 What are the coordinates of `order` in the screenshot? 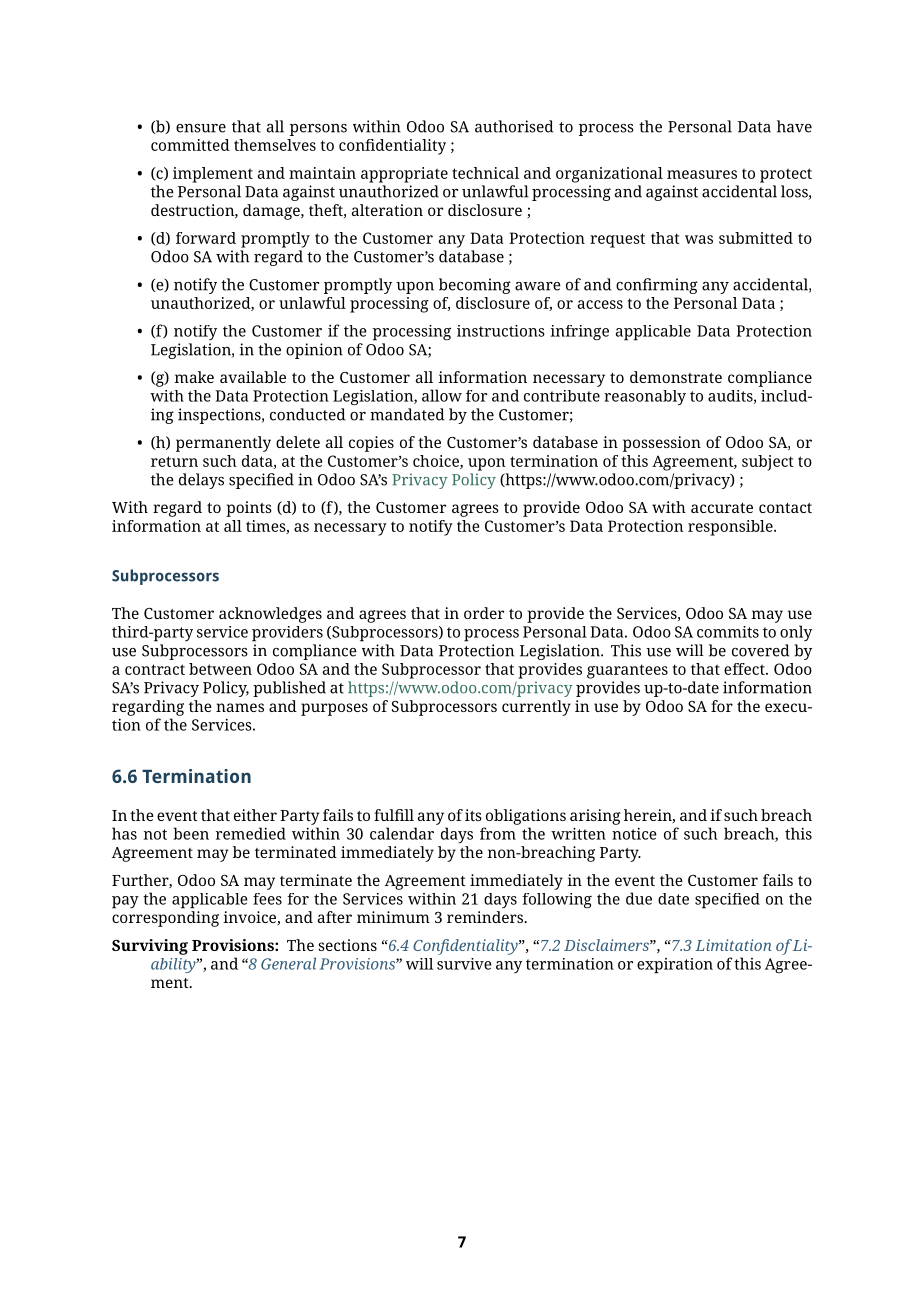 It's located at (484, 613).
